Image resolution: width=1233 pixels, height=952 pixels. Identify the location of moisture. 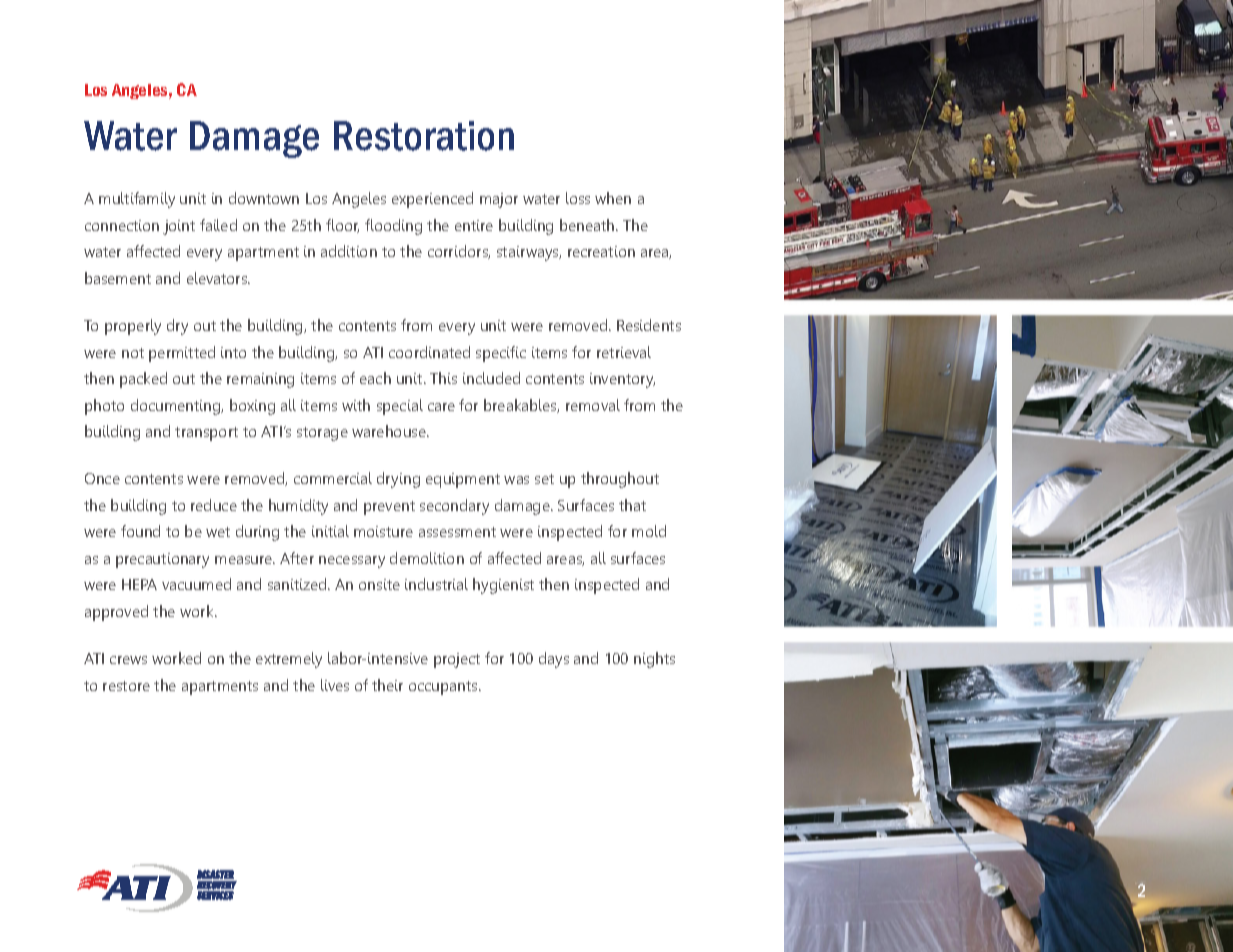
(383, 531).
